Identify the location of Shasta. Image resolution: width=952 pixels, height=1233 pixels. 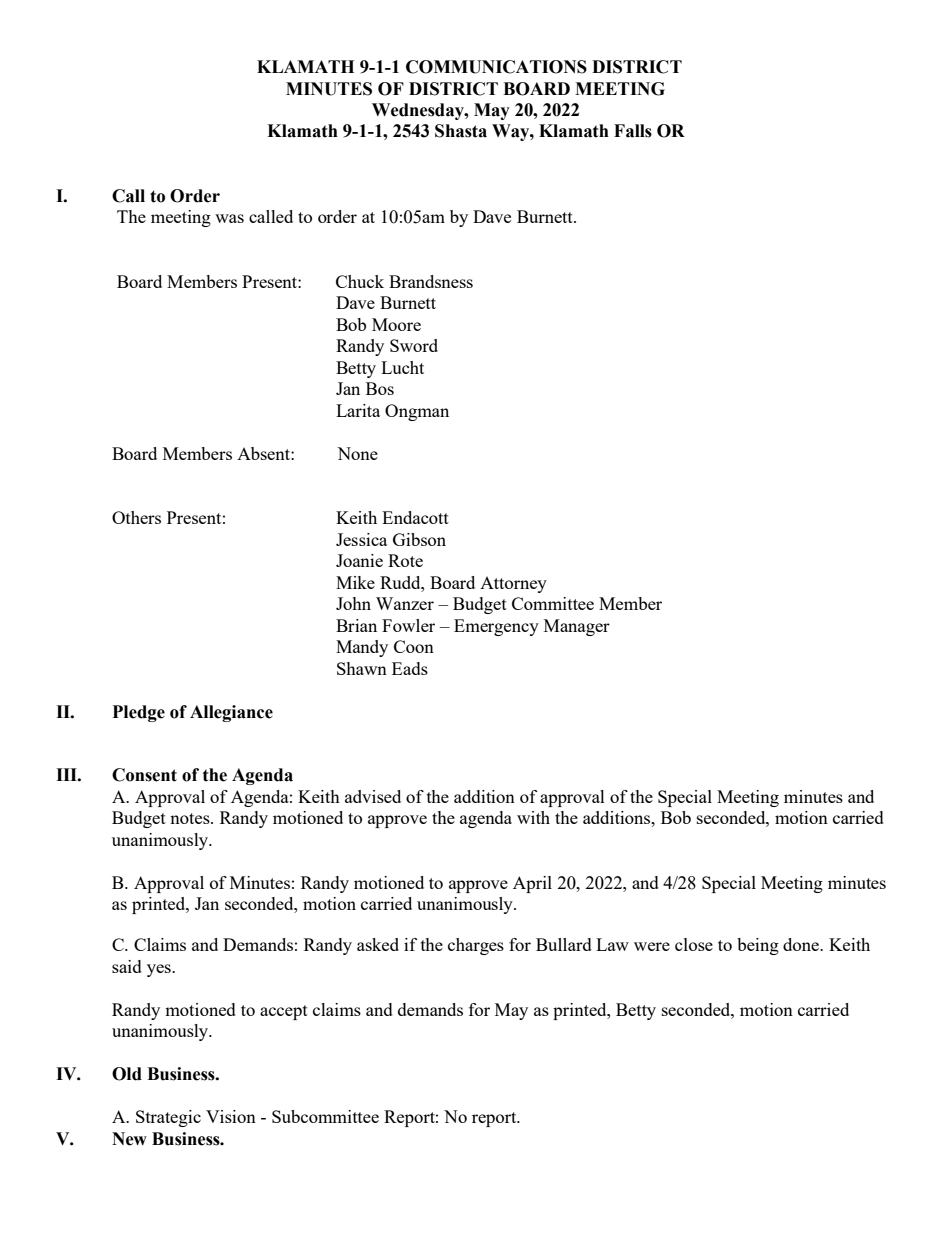
(461, 131).
